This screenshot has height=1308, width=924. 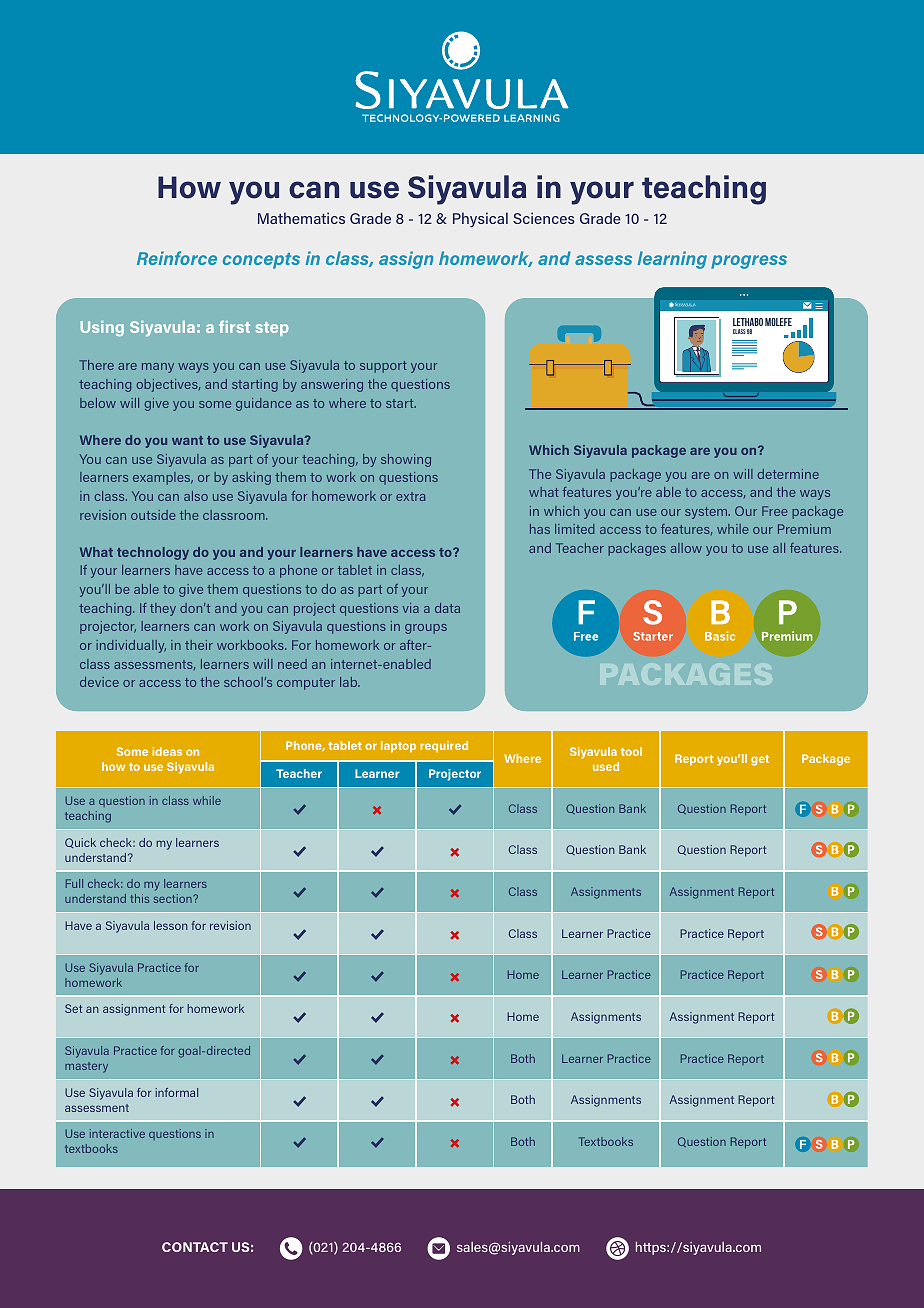 I want to click on section, so click(x=174, y=898).
